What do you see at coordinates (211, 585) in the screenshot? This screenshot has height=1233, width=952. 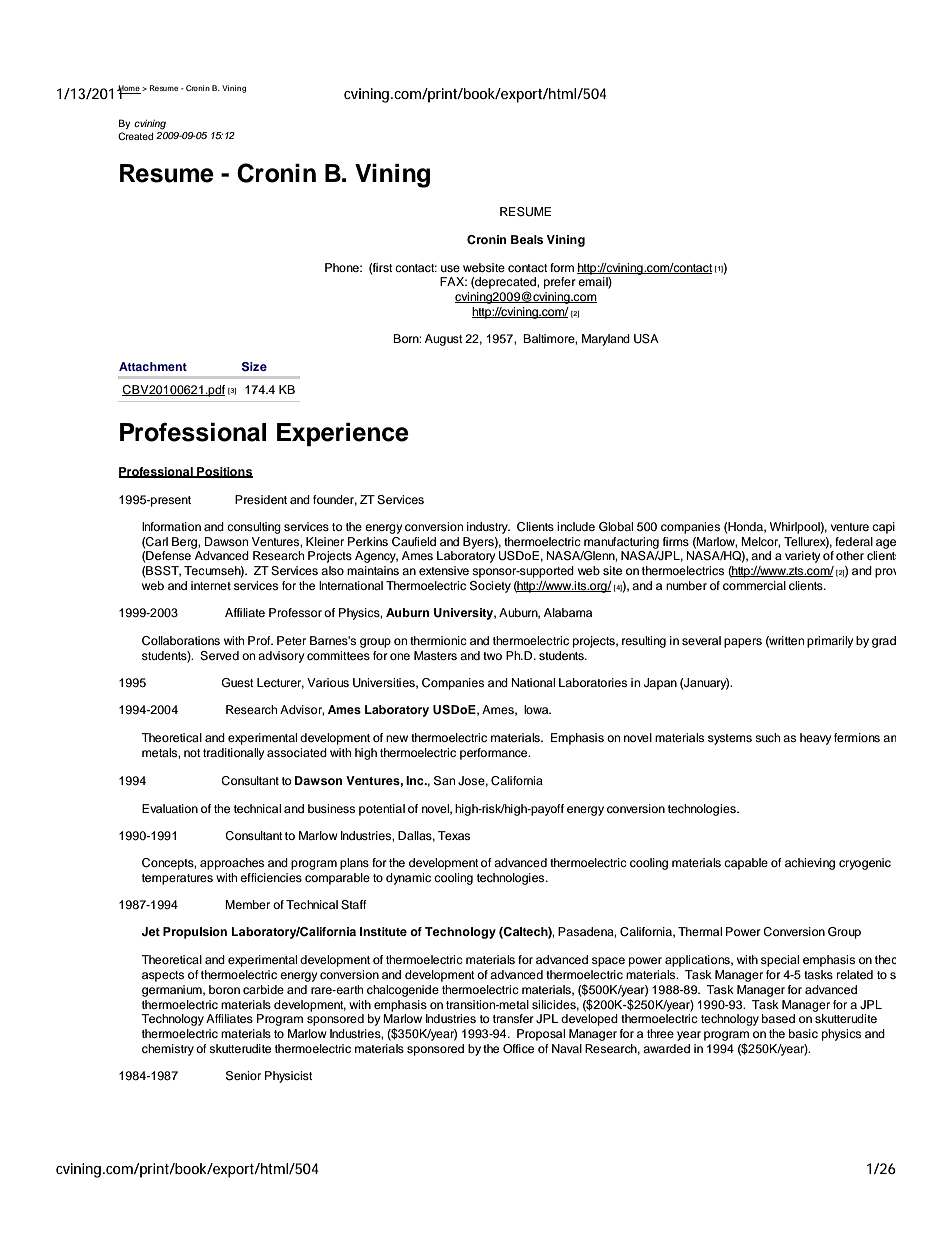 I see `internet` at bounding box center [211, 585].
